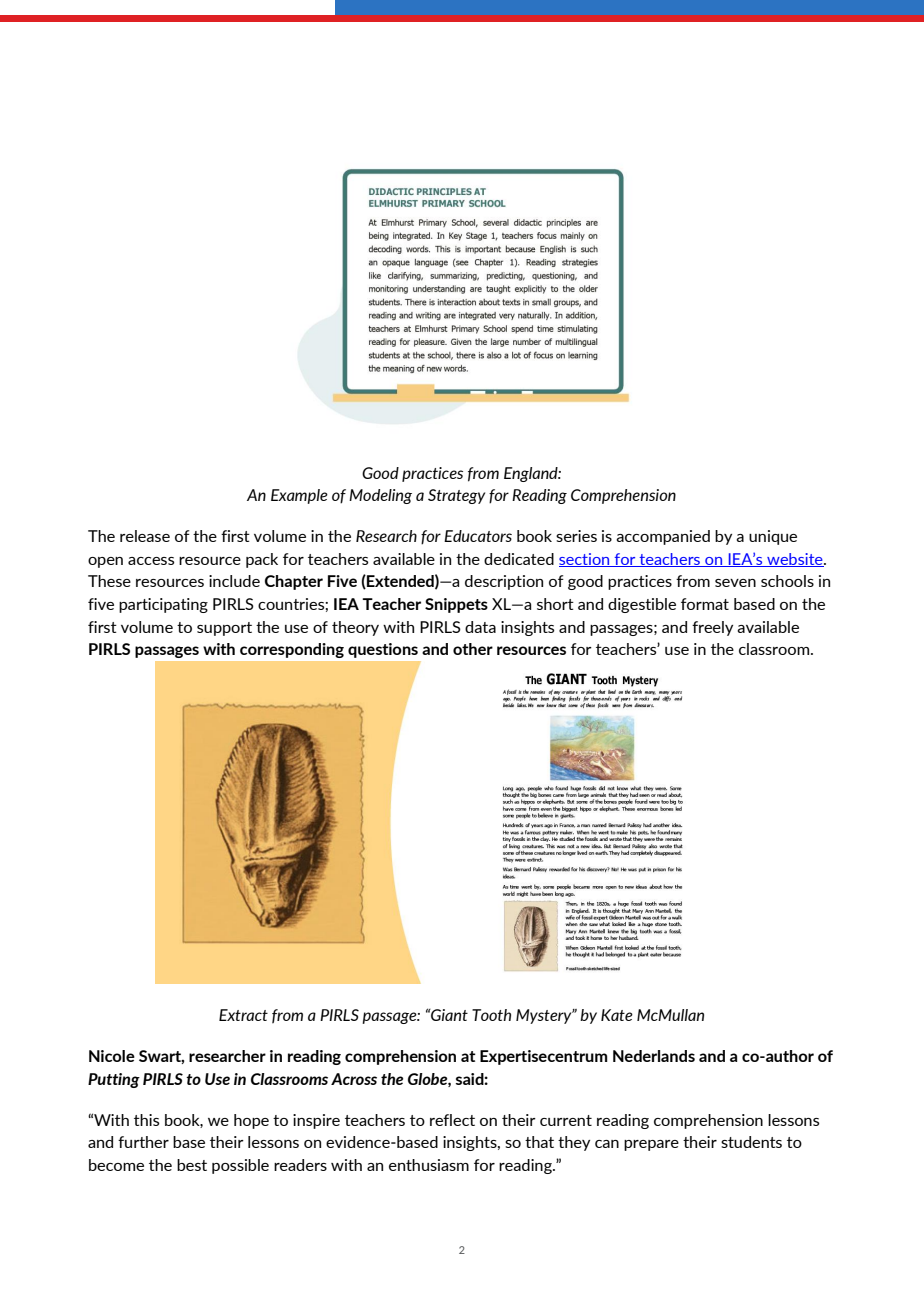  What do you see at coordinates (243, 1015) in the document?
I see `Extract` at bounding box center [243, 1015].
